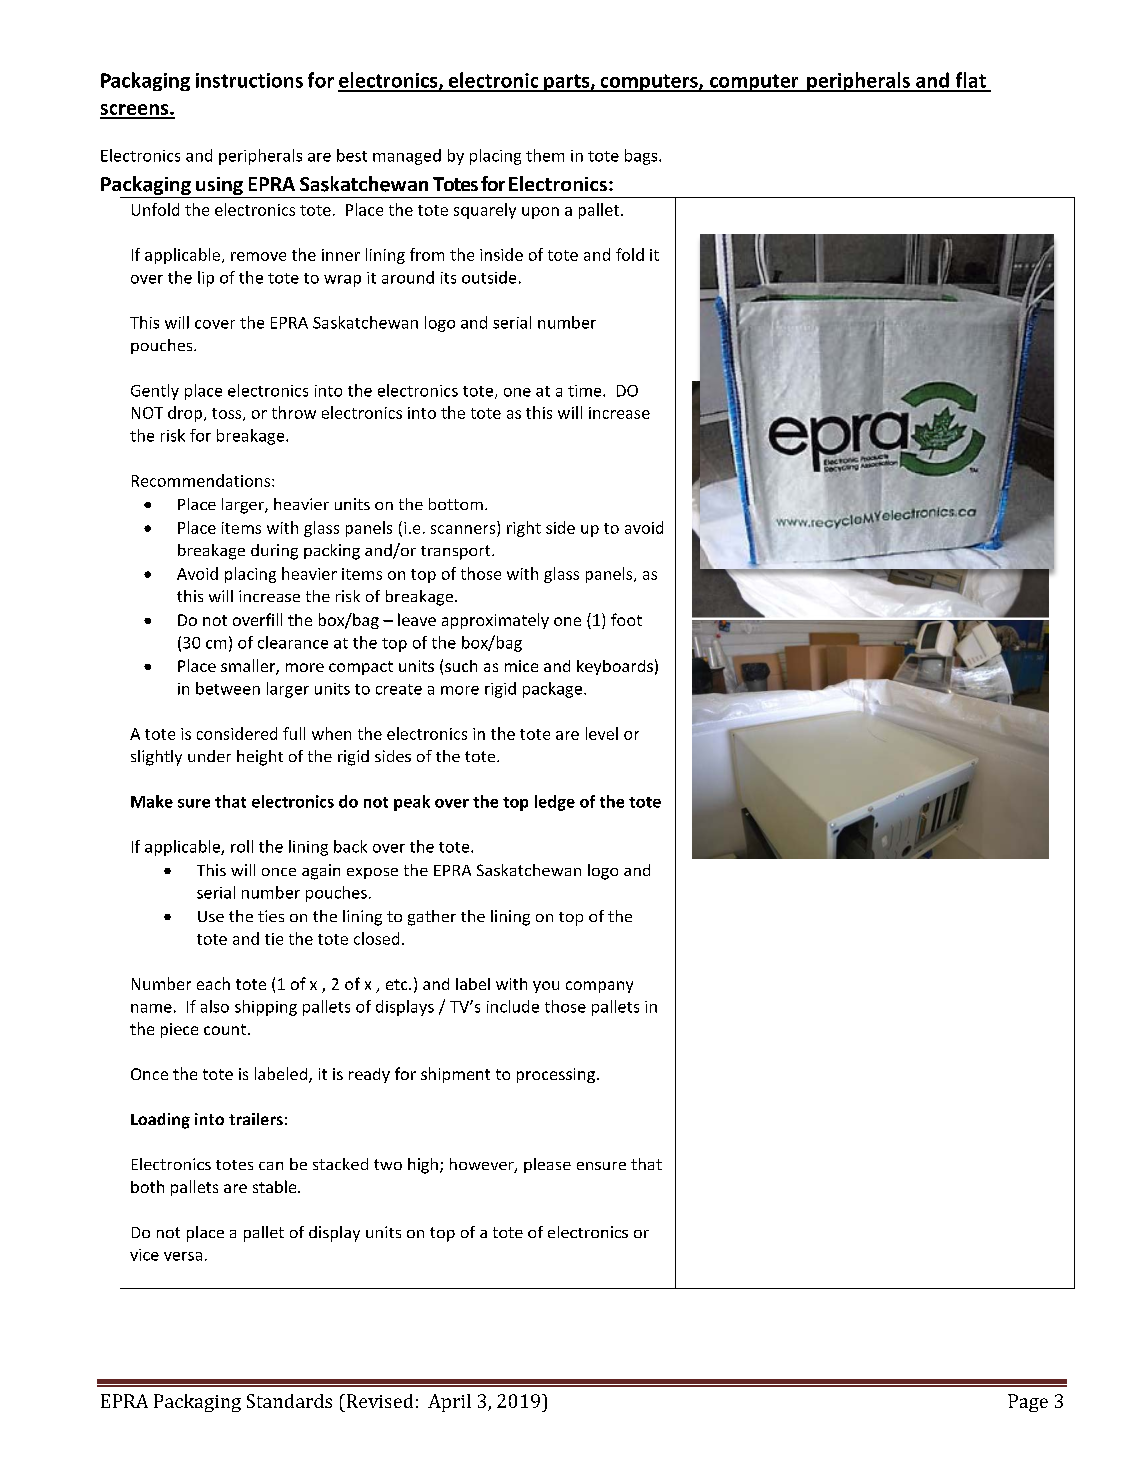 This screenshot has width=1131, height=1464. What do you see at coordinates (407, 157) in the screenshot?
I see `managed` at bounding box center [407, 157].
